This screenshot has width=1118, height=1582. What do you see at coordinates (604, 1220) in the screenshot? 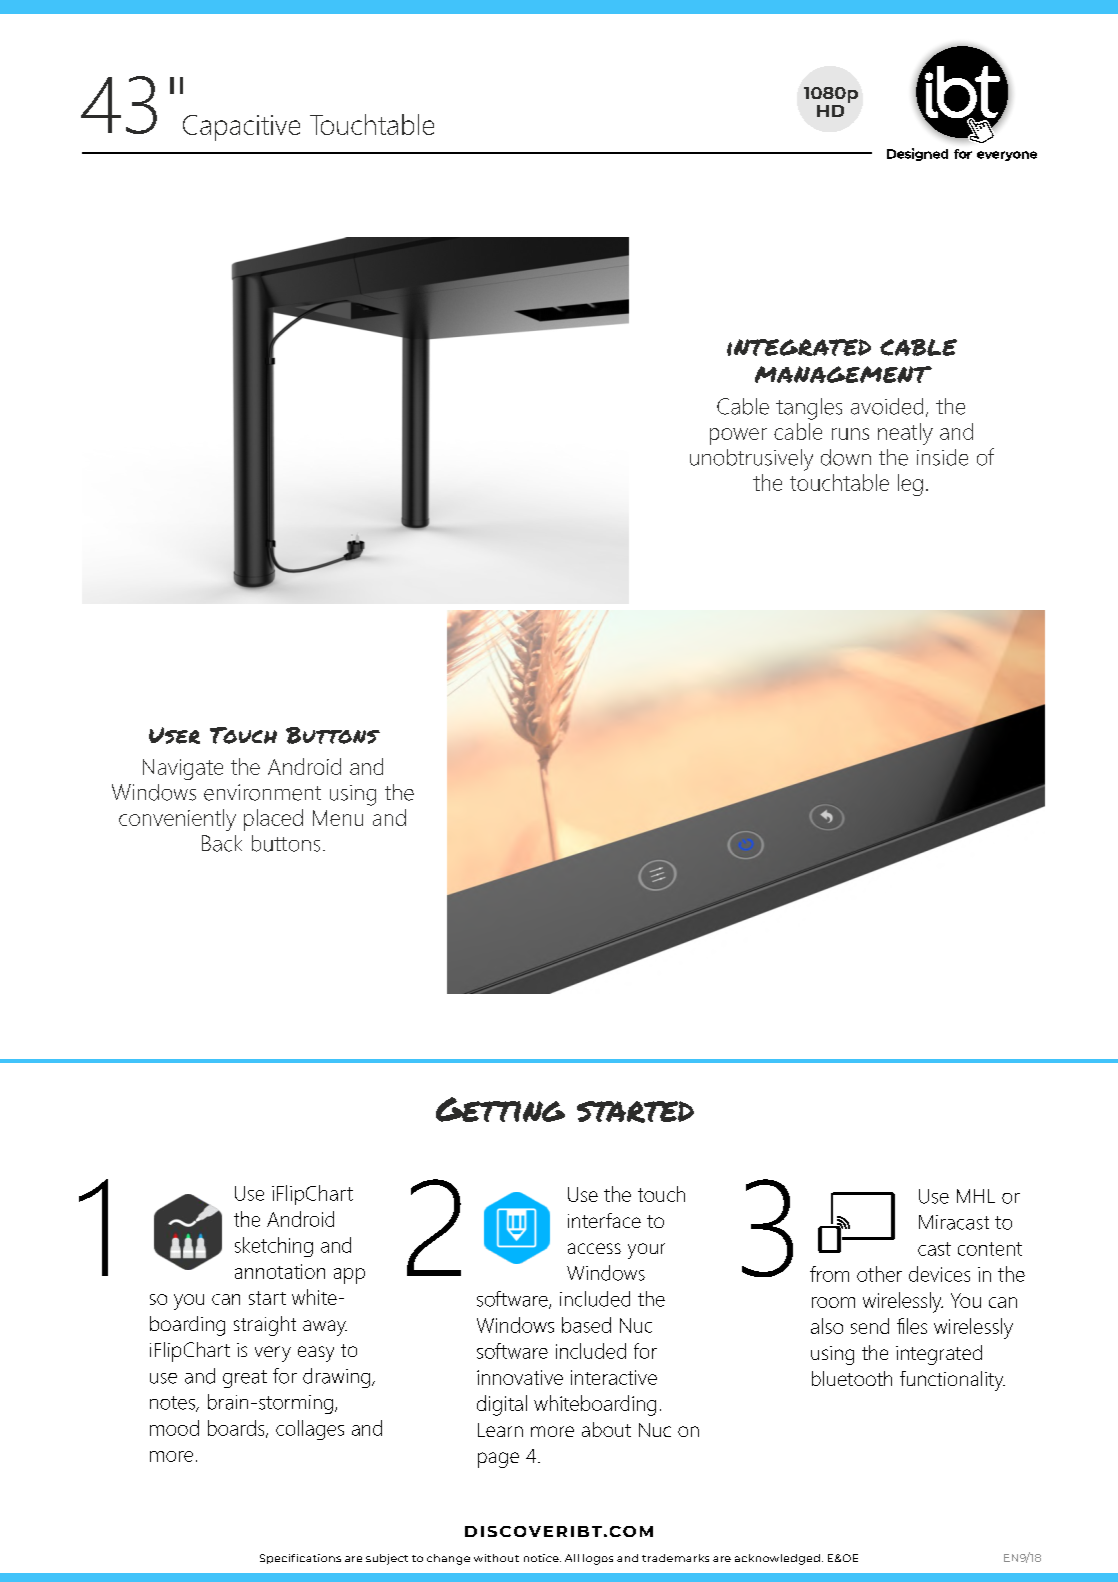
I see `interface` at bounding box center [604, 1220].
